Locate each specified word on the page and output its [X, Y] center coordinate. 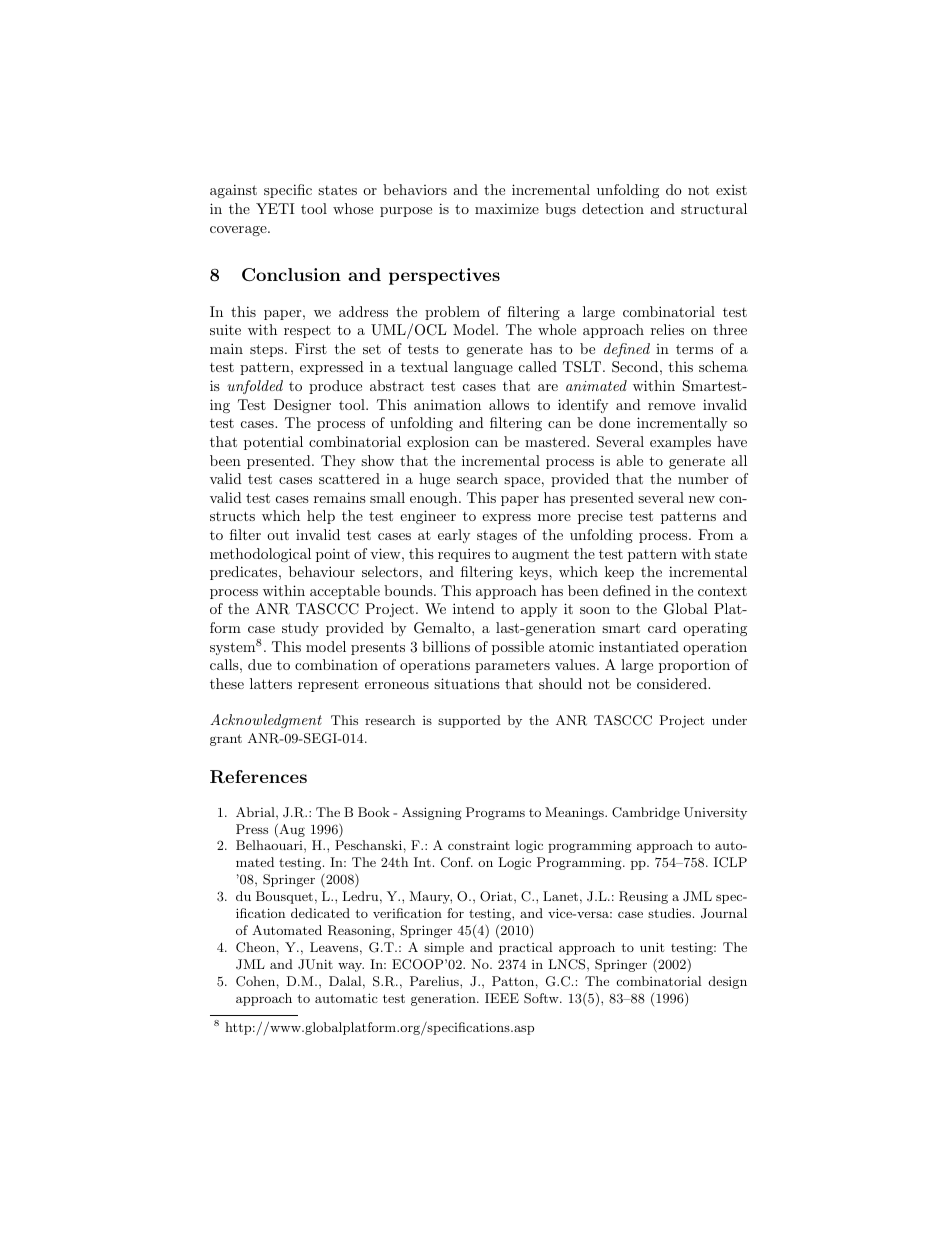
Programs [495, 813]
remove [671, 406]
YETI [275, 208]
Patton [513, 981]
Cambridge [646, 813]
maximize [507, 208]
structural [714, 208]
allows [509, 404]
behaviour [322, 571]
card [662, 627]
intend [474, 608]
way [351, 967]
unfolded [255, 387]
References [258, 777]
